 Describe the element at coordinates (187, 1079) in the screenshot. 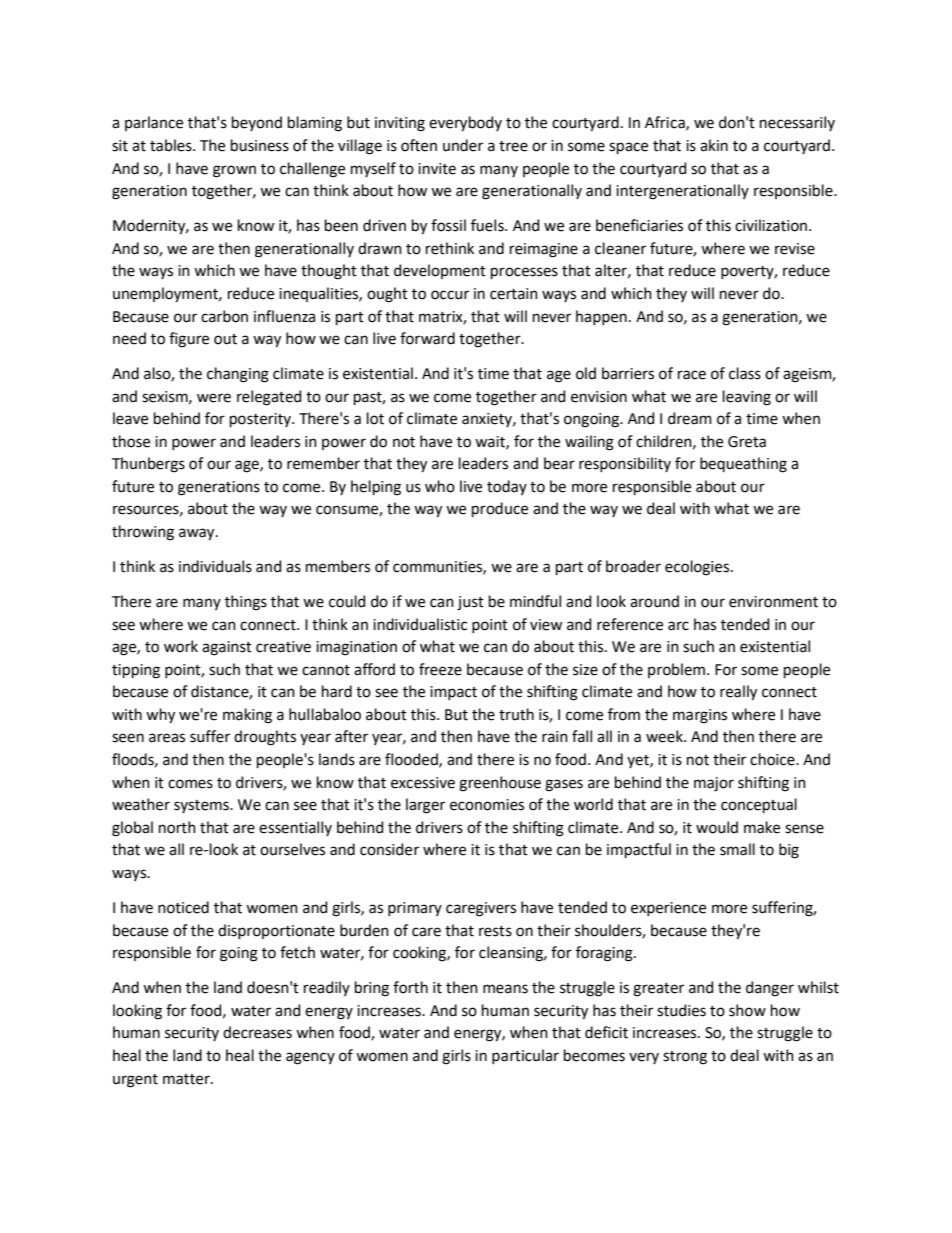

I see `matter` at that location.
